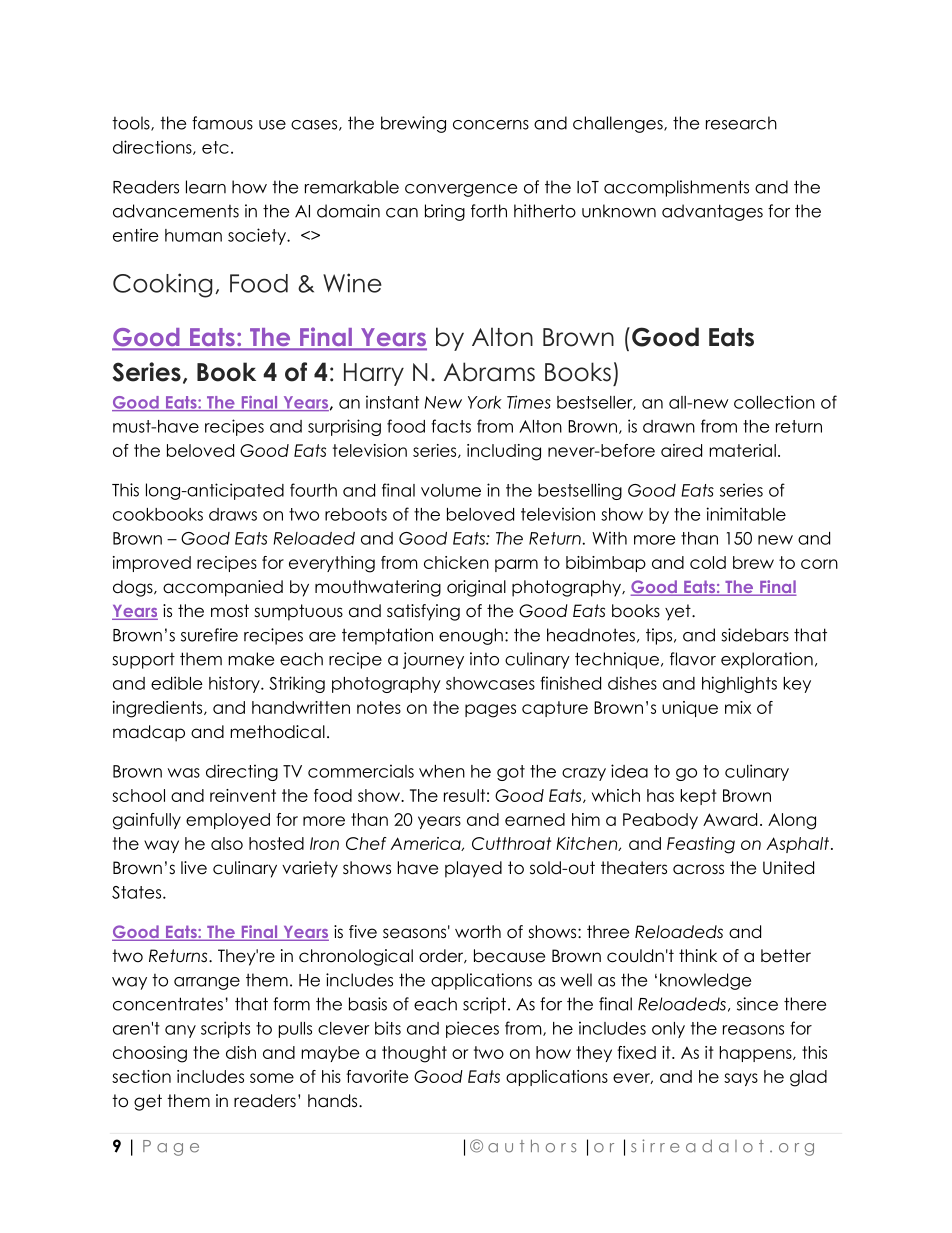 This page has width=952, height=1233. Describe the element at coordinates (746, 514) in the page. I see `inimitable` at that location.
